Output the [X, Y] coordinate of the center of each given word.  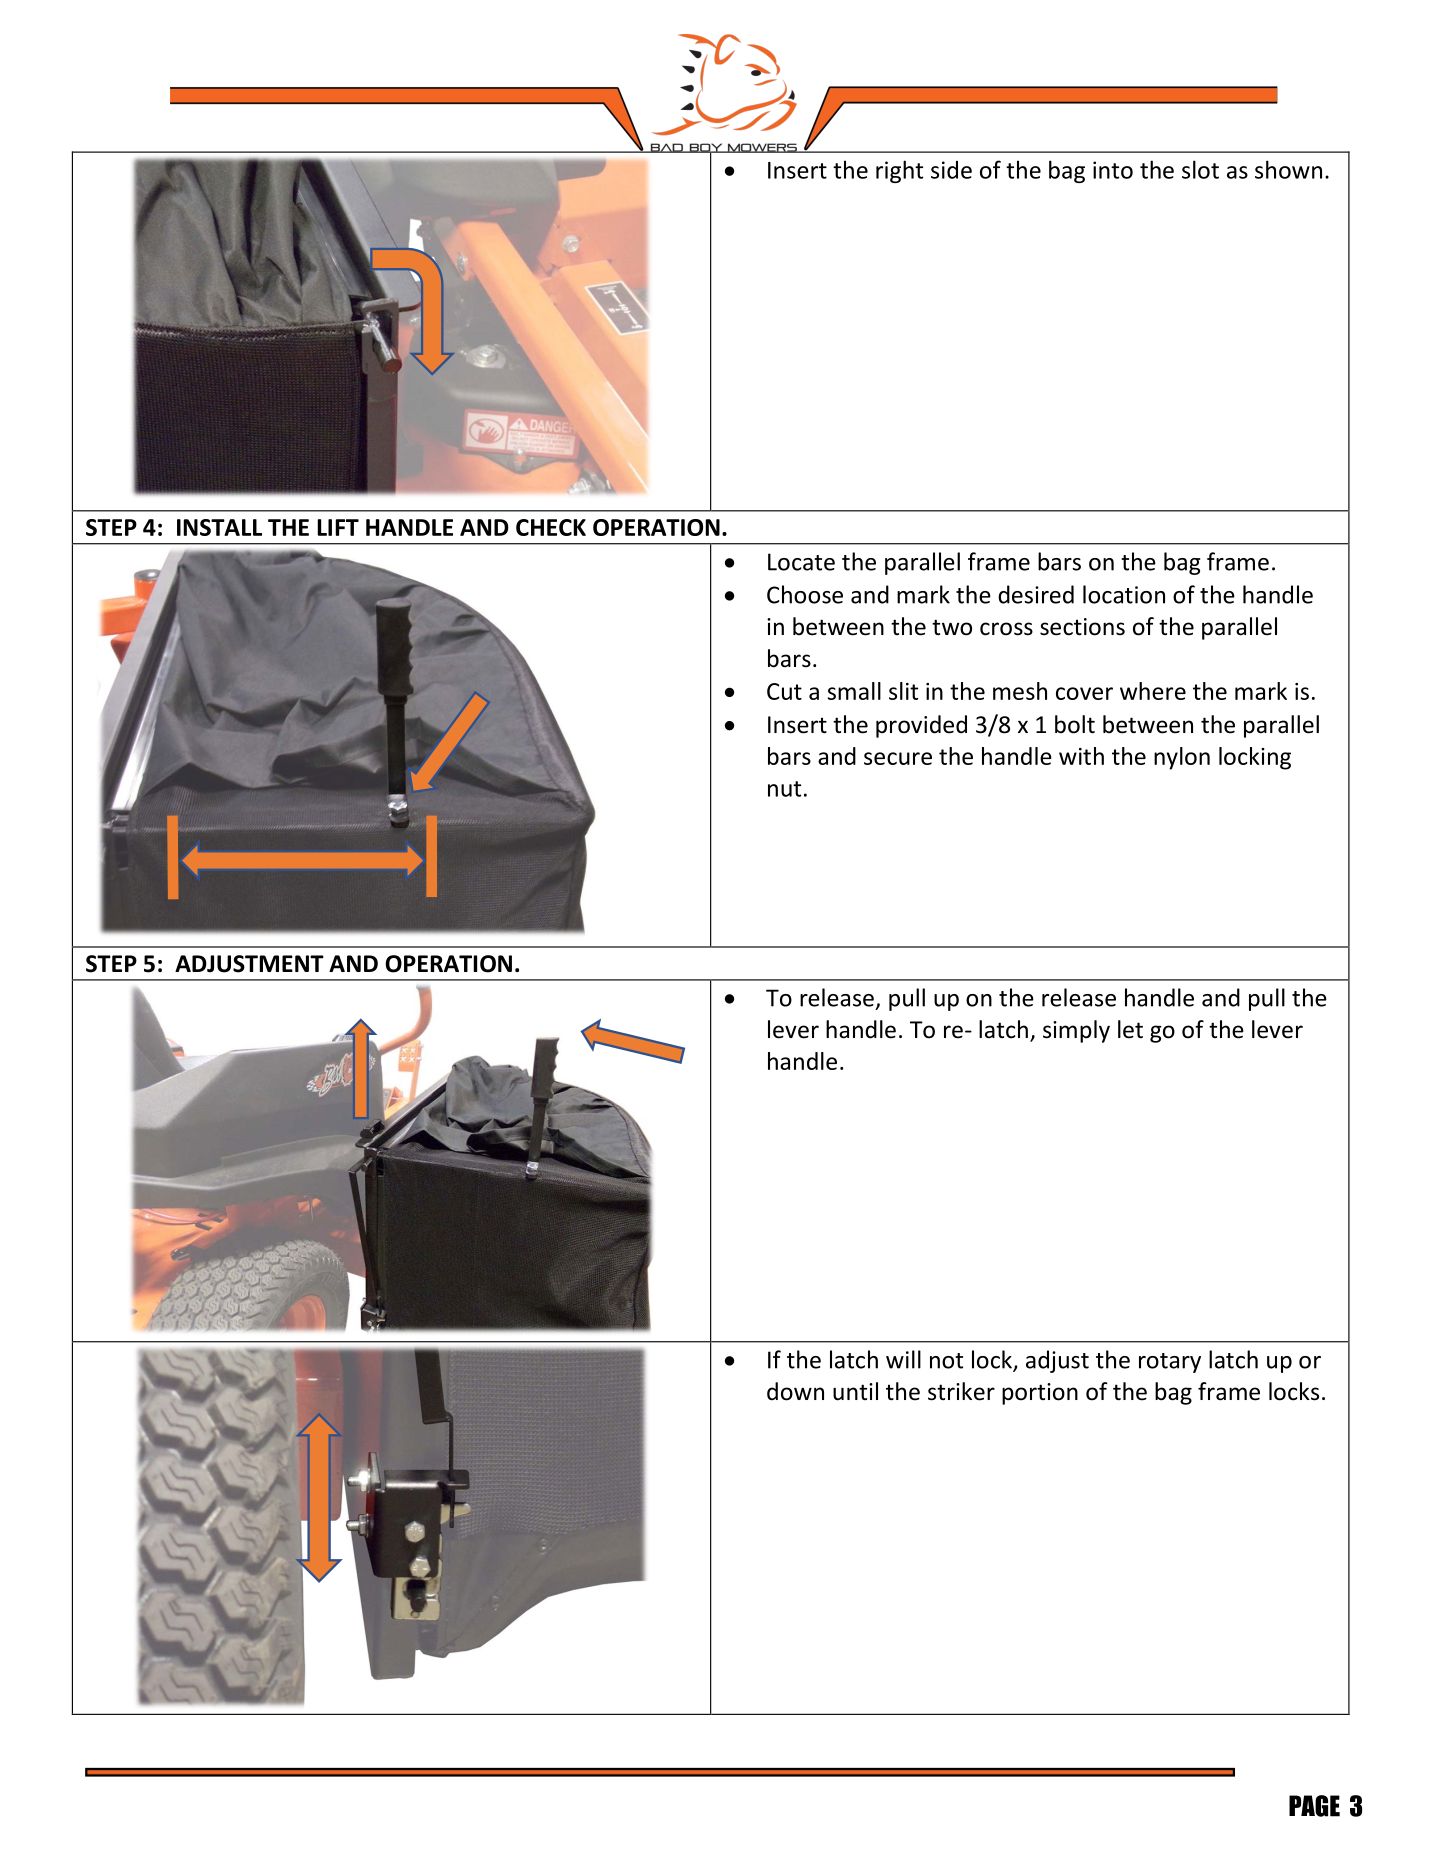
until [855, 1391]
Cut [784, 691]
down [795, 1391]
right [899, 171]
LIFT [338, 527]
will [903, 1359]
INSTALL [219, 527]
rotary [1170, 1363]
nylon [1182, 758]
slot [1200, 169]
